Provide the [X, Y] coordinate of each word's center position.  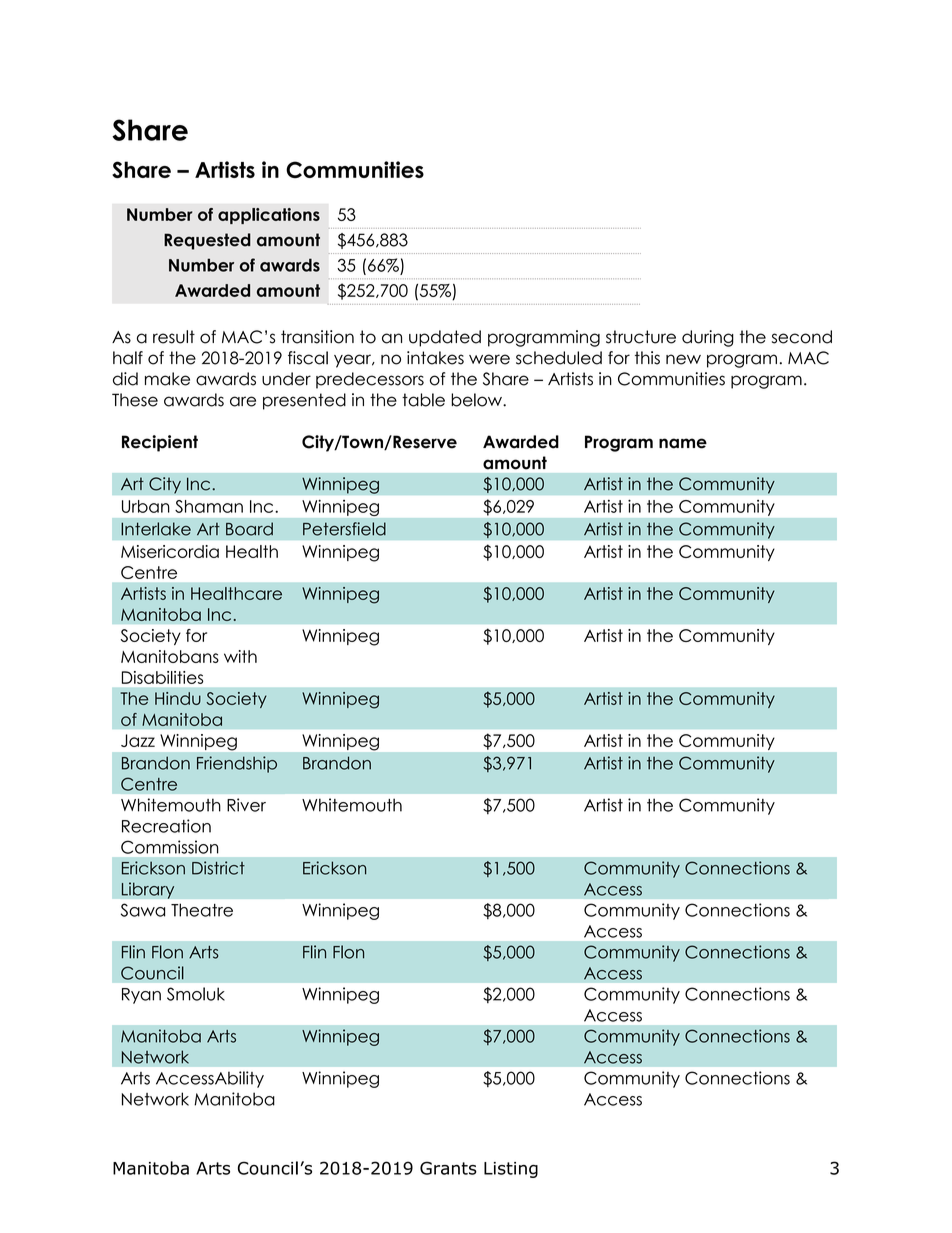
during [708, 338]
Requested [207, 241]
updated [445, 338]
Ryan [141, 996]
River [246, 805]
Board [249, 529]
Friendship [237, 764]
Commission [170, 847]
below [477, 400]
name [683, 443]
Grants [448, 1168]
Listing [511, 1170]
